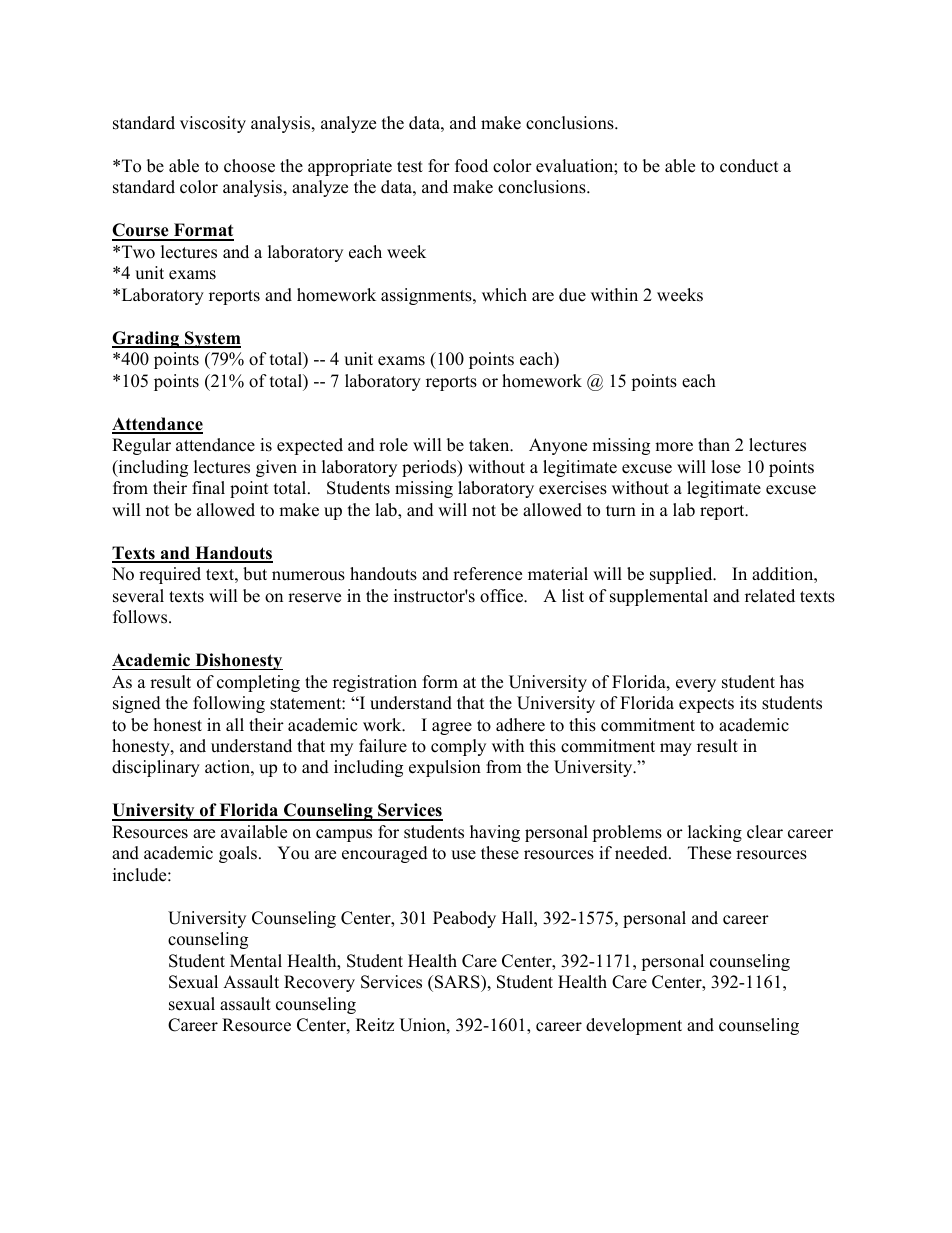 This image has height=1233, width=952. What do you see at coordinates (634, 1026) in the image?
I see `development` at bounding box center [634, 1026].
